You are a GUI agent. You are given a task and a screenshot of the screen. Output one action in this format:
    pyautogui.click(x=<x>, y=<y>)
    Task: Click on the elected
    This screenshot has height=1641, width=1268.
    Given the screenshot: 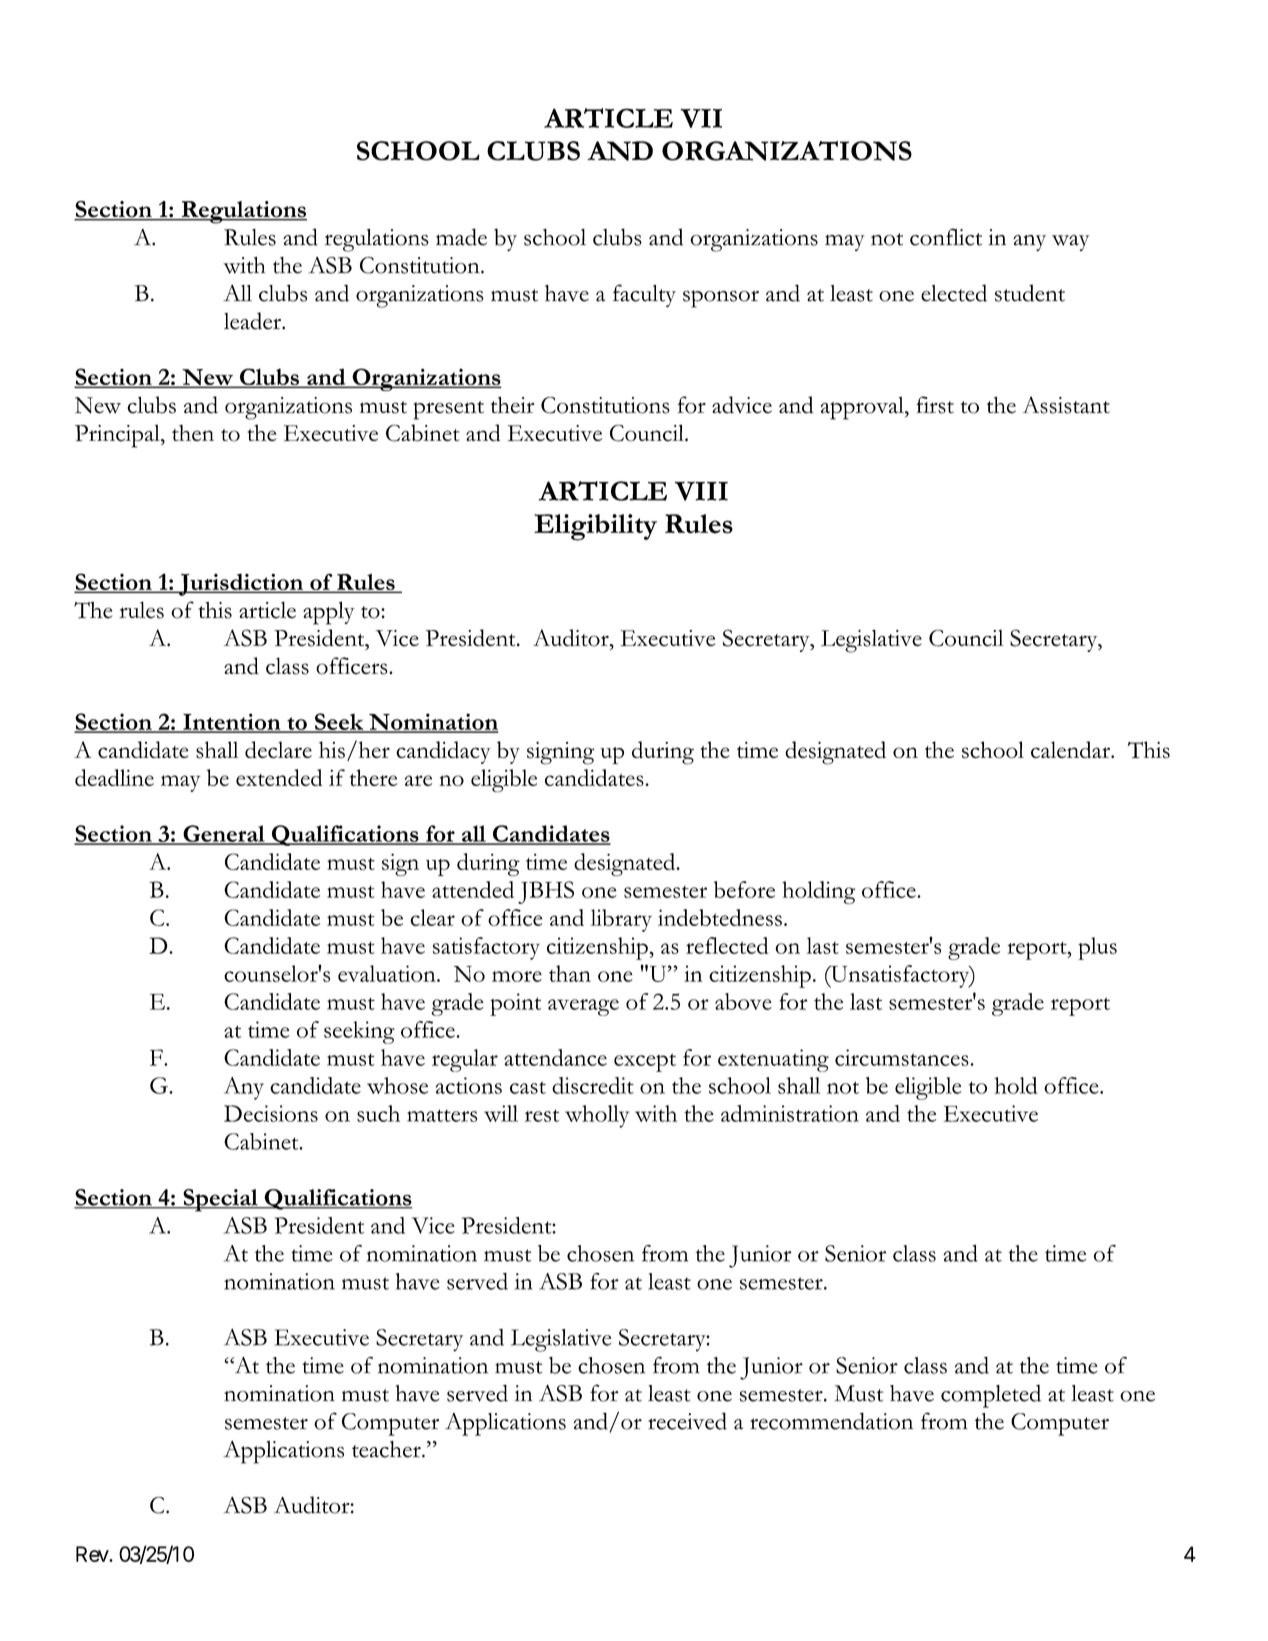 What is the action you would take?
    pyautogui.click(x=954, y=293)
